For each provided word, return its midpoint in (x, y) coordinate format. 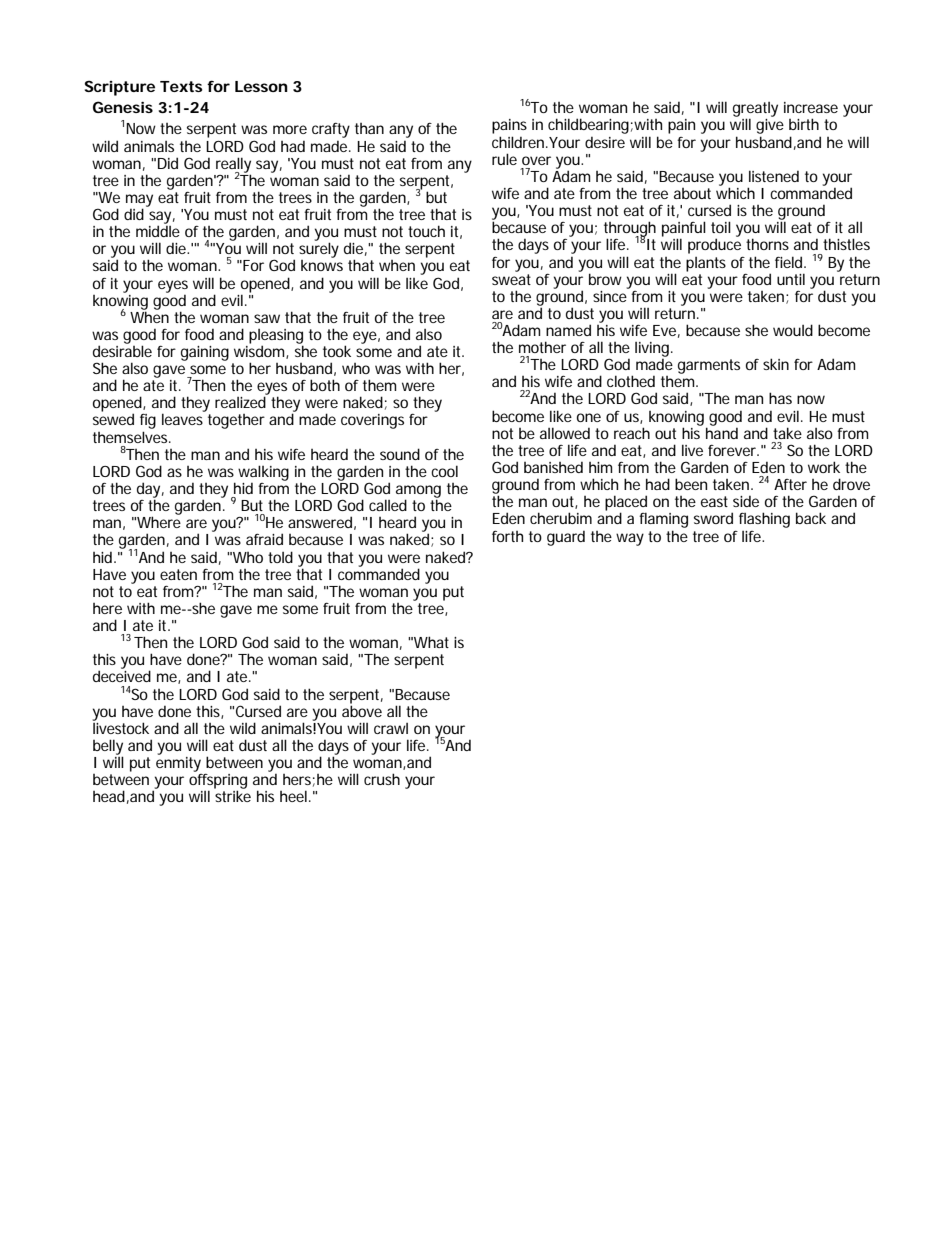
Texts (181, 86)
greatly (755, 111)
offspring (218, 781)
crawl (391, 728)
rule (504, 159)
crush (382, 779)
